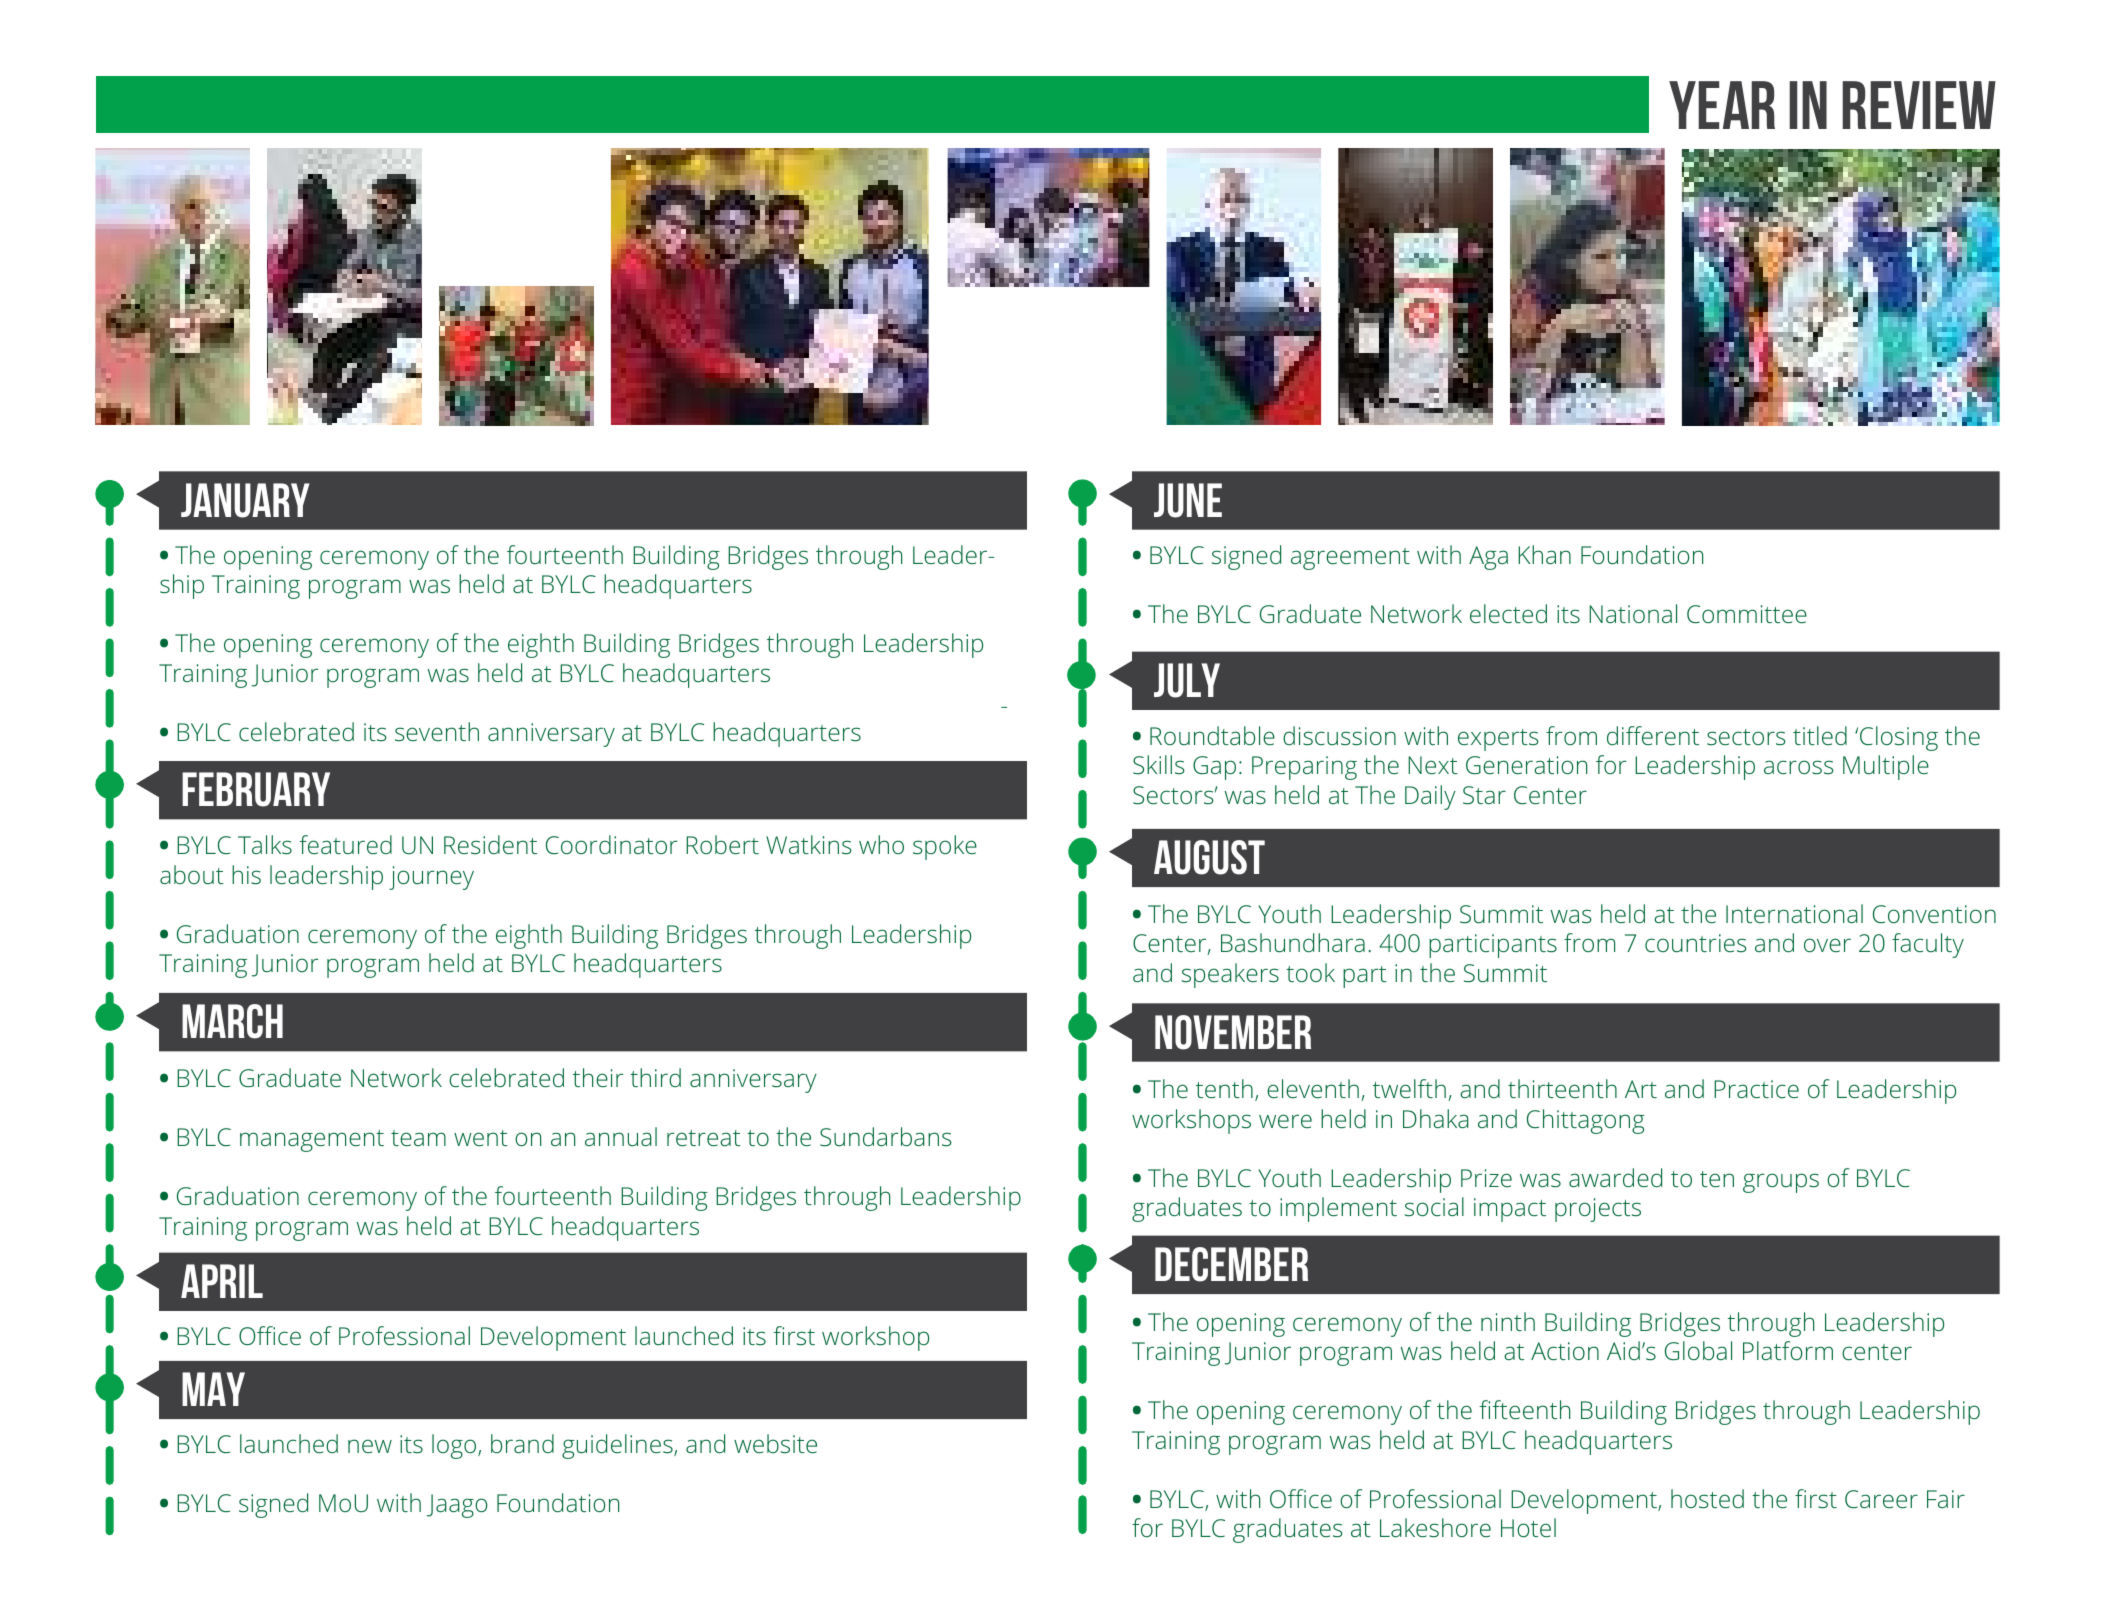  I want to click on logo, so click(455, 1446).
